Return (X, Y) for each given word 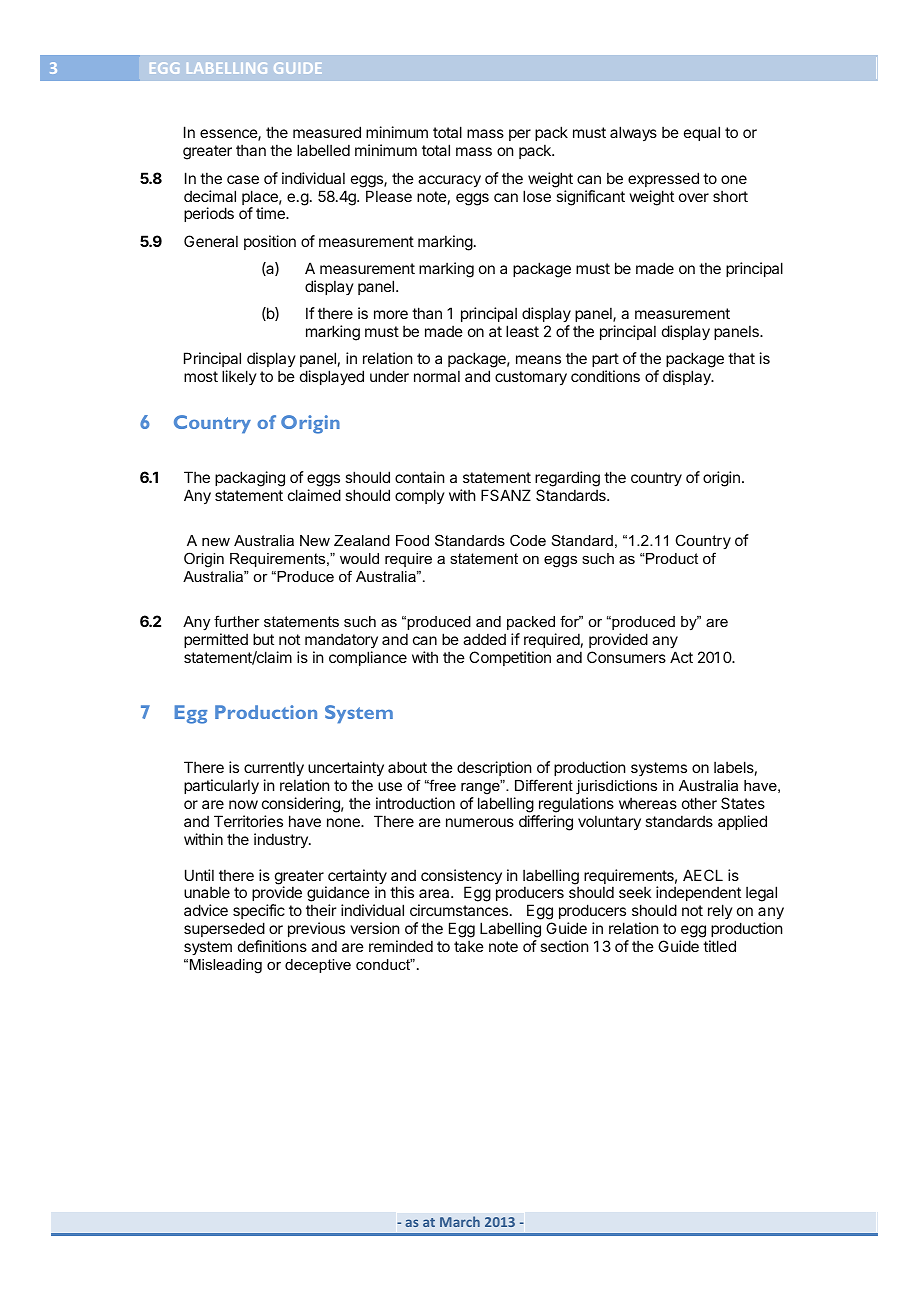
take (469, 946)
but (263, 639)
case (243, 179)
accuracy (449, 181)
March (460, 1221)
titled (719, 946)
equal (702, 133)
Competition (510, 658)
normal (437, 376)
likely (239, 377)
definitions (272, 946)
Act (681, 657)
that (741, 358)
